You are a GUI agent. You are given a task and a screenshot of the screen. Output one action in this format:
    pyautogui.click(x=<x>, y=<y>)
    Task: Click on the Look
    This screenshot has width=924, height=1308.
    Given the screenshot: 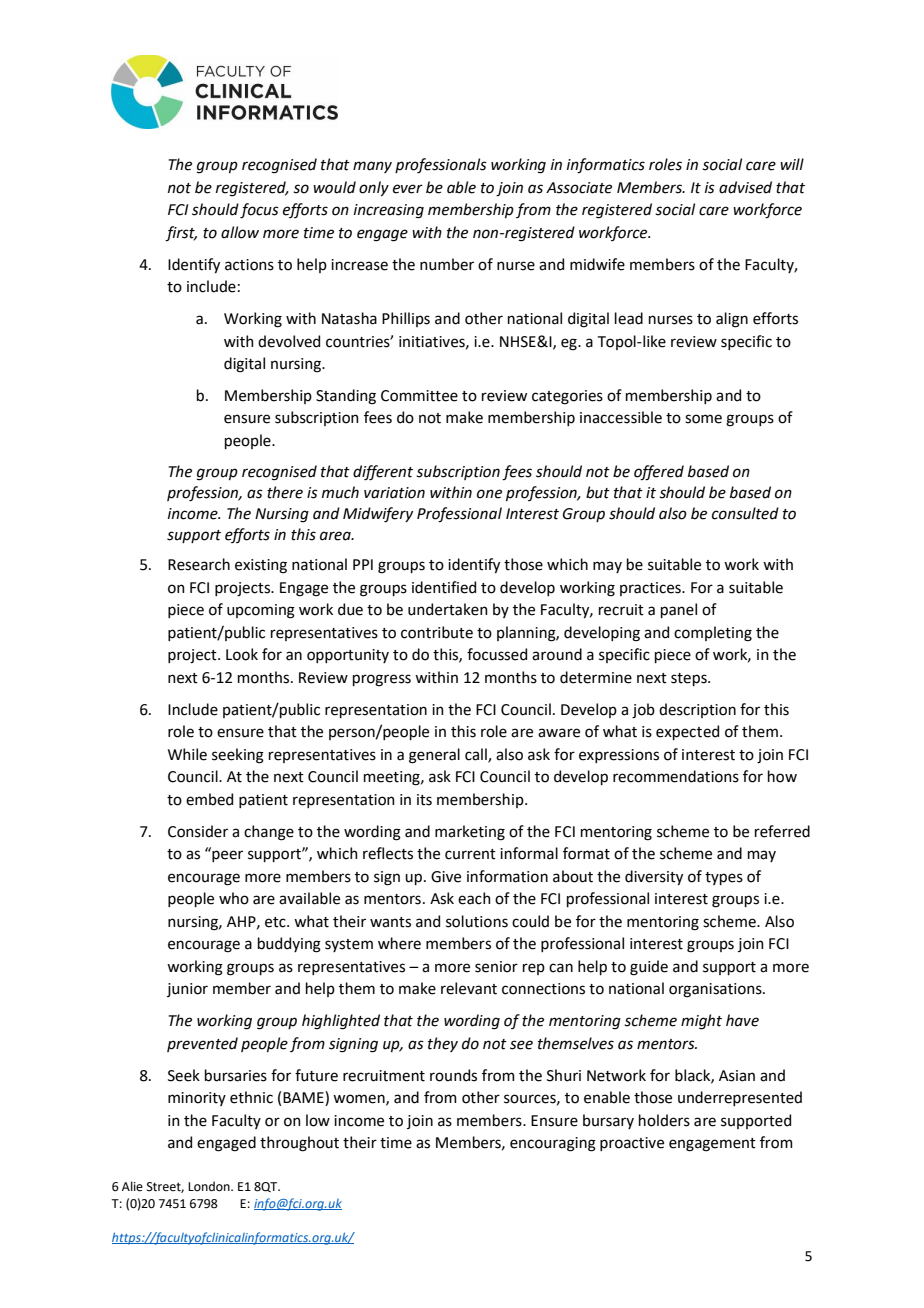 What is the action you would take?
    pyautogui.click(x=242, y=654)
